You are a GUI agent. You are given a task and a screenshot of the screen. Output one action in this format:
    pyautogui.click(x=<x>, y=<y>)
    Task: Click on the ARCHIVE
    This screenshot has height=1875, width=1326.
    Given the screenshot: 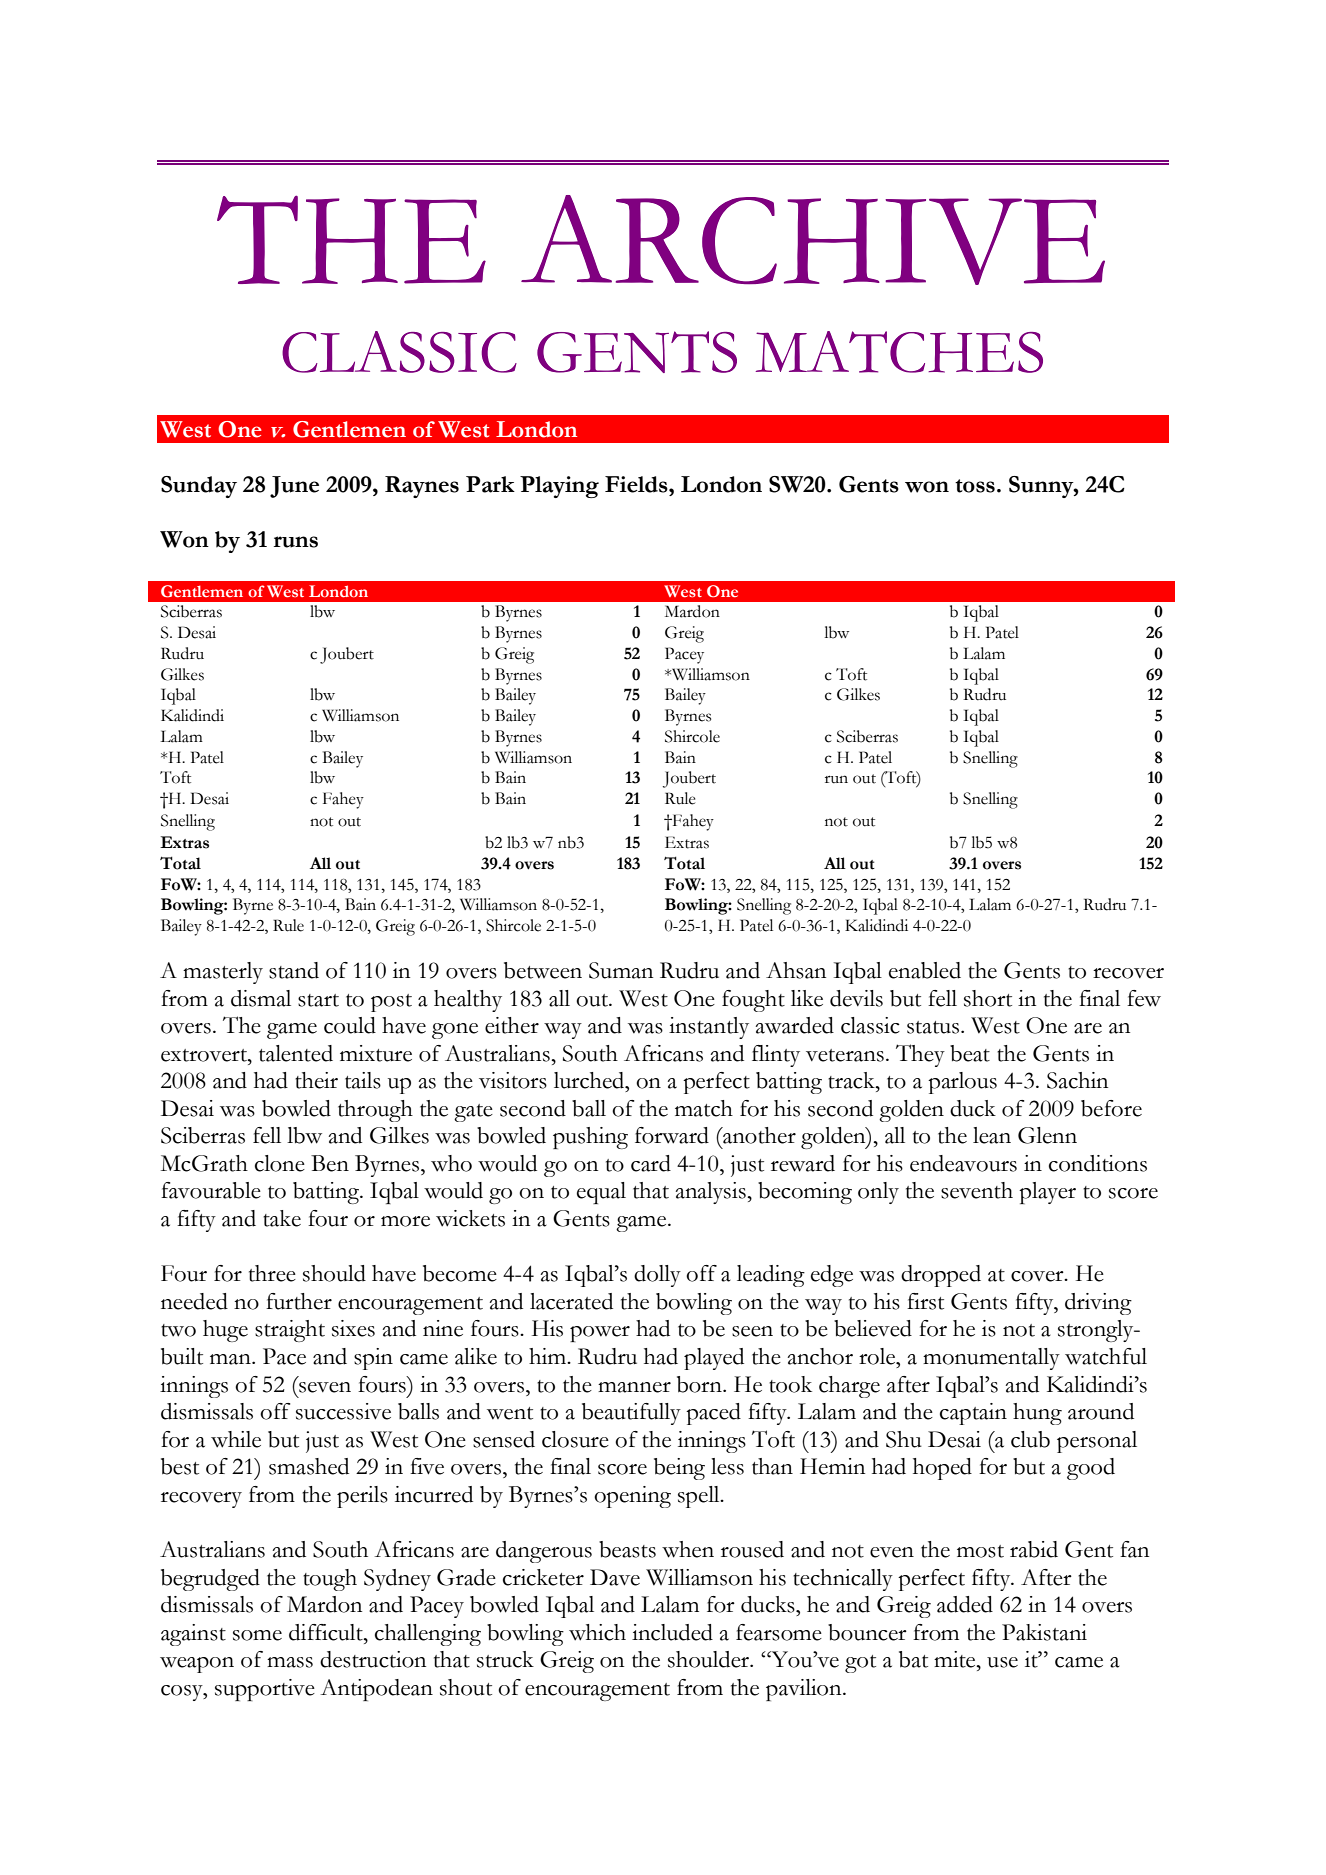 What is the action you would take?
    pyautogui.click(x=813, y=240)
